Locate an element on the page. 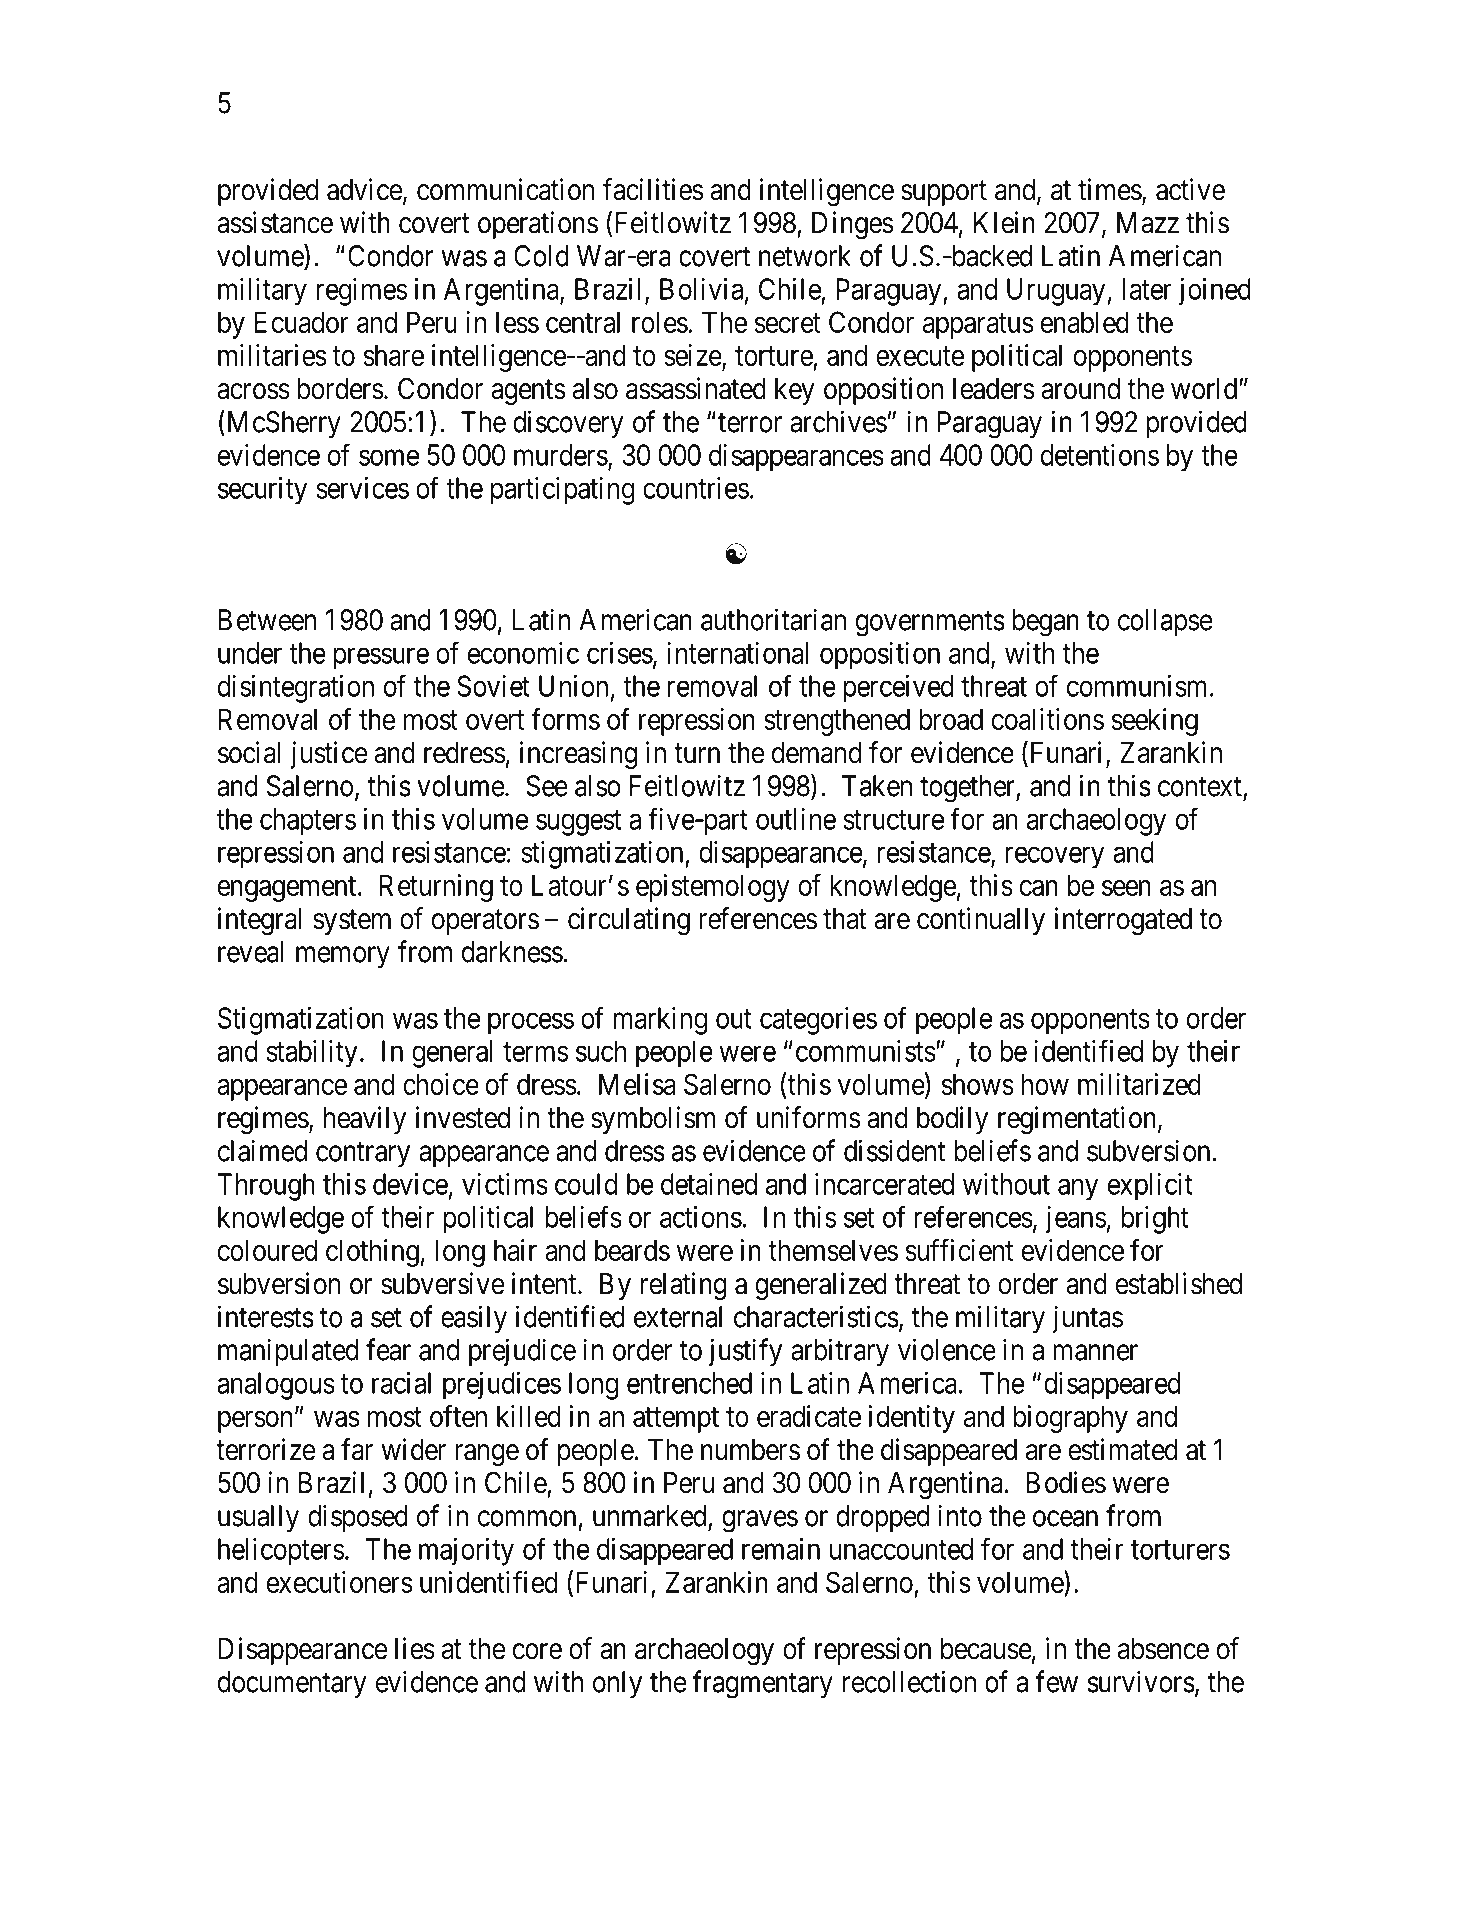 This page has height=1905, width=1472. pressure is located at coordinates (381, 658).
